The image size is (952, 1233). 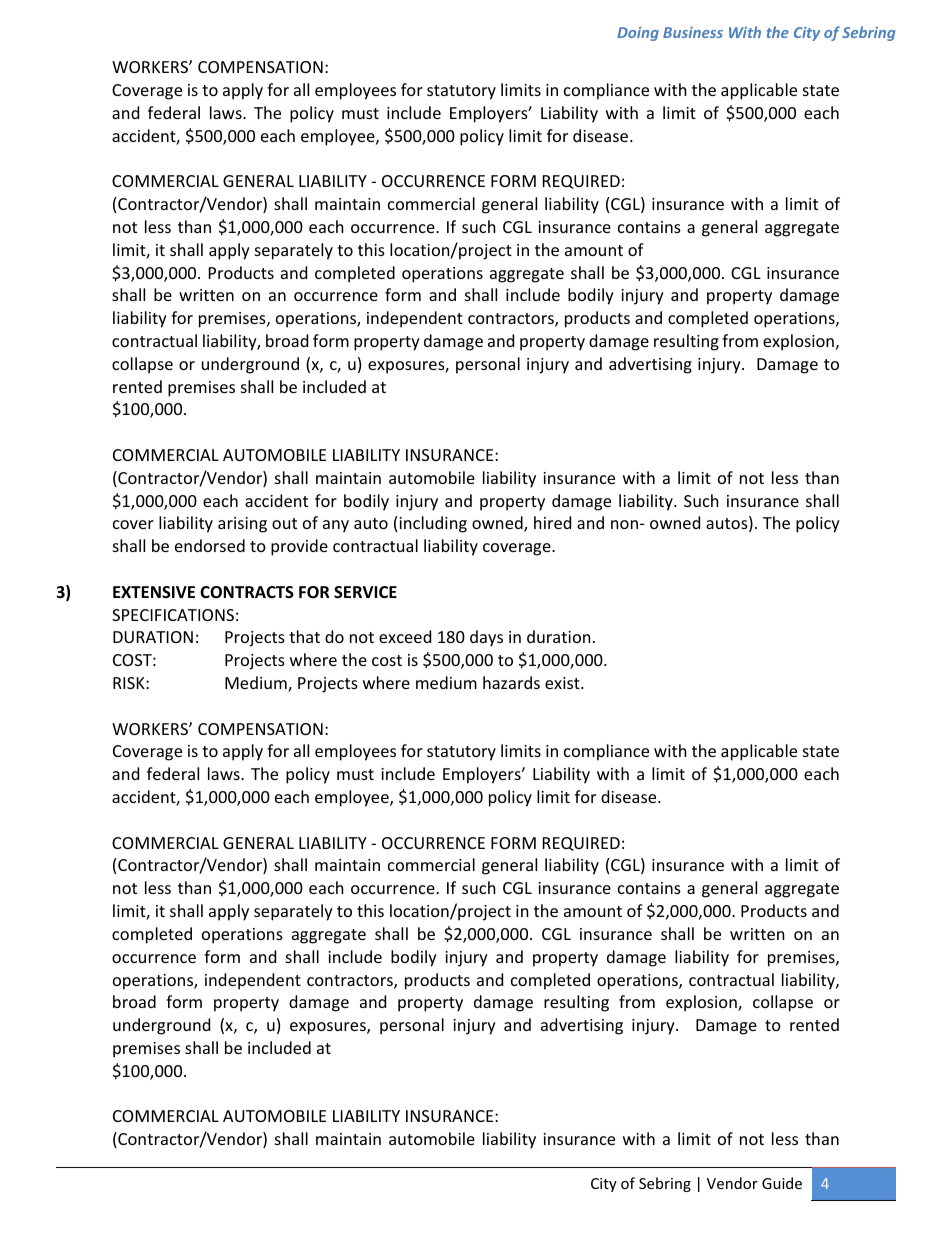 What do you see at coordinates (552, 522) in the screenshot?
I see `hired` at bounding box center [552, 522].
